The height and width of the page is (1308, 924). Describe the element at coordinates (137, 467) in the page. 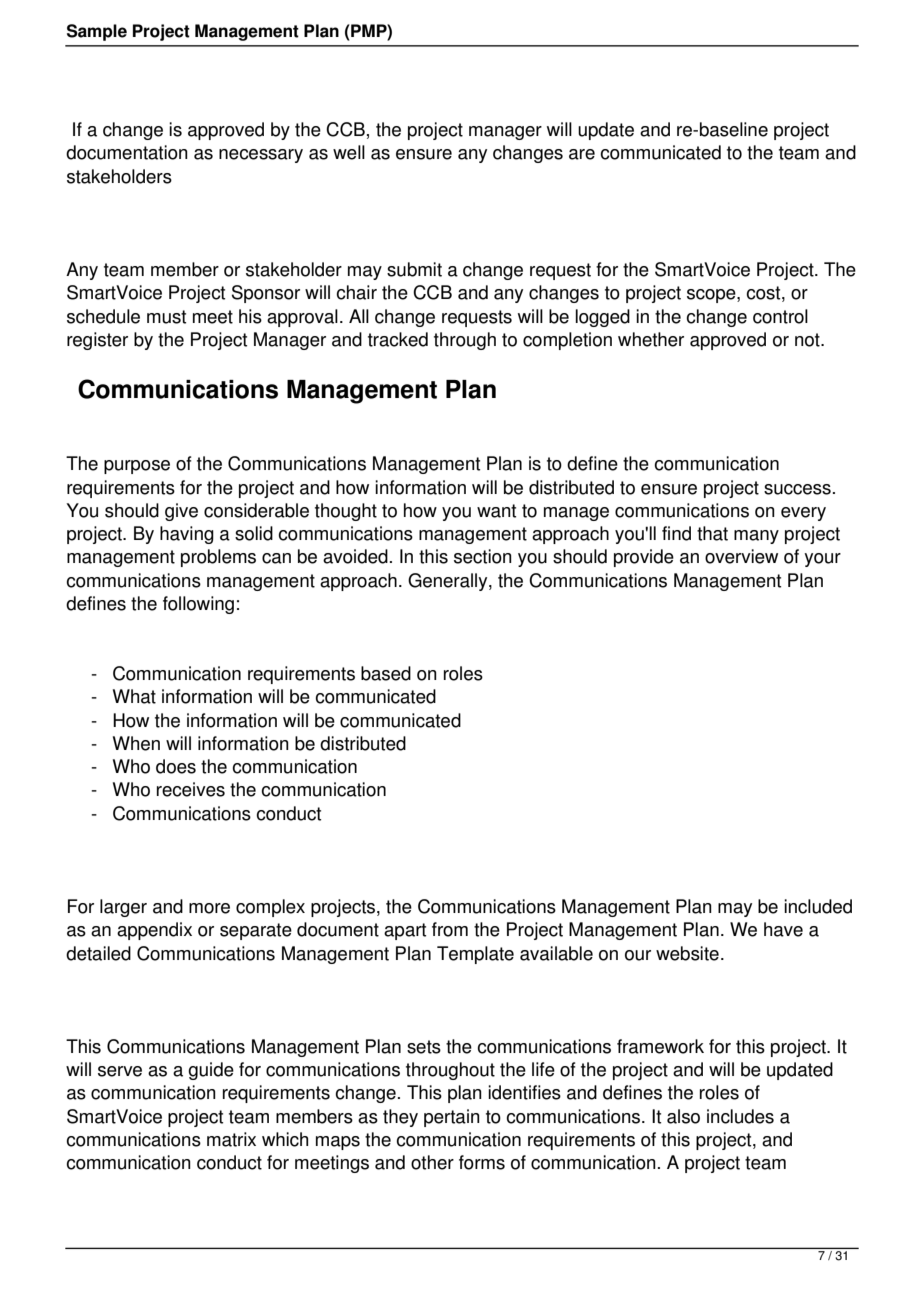

I see `purpose` at that location.
